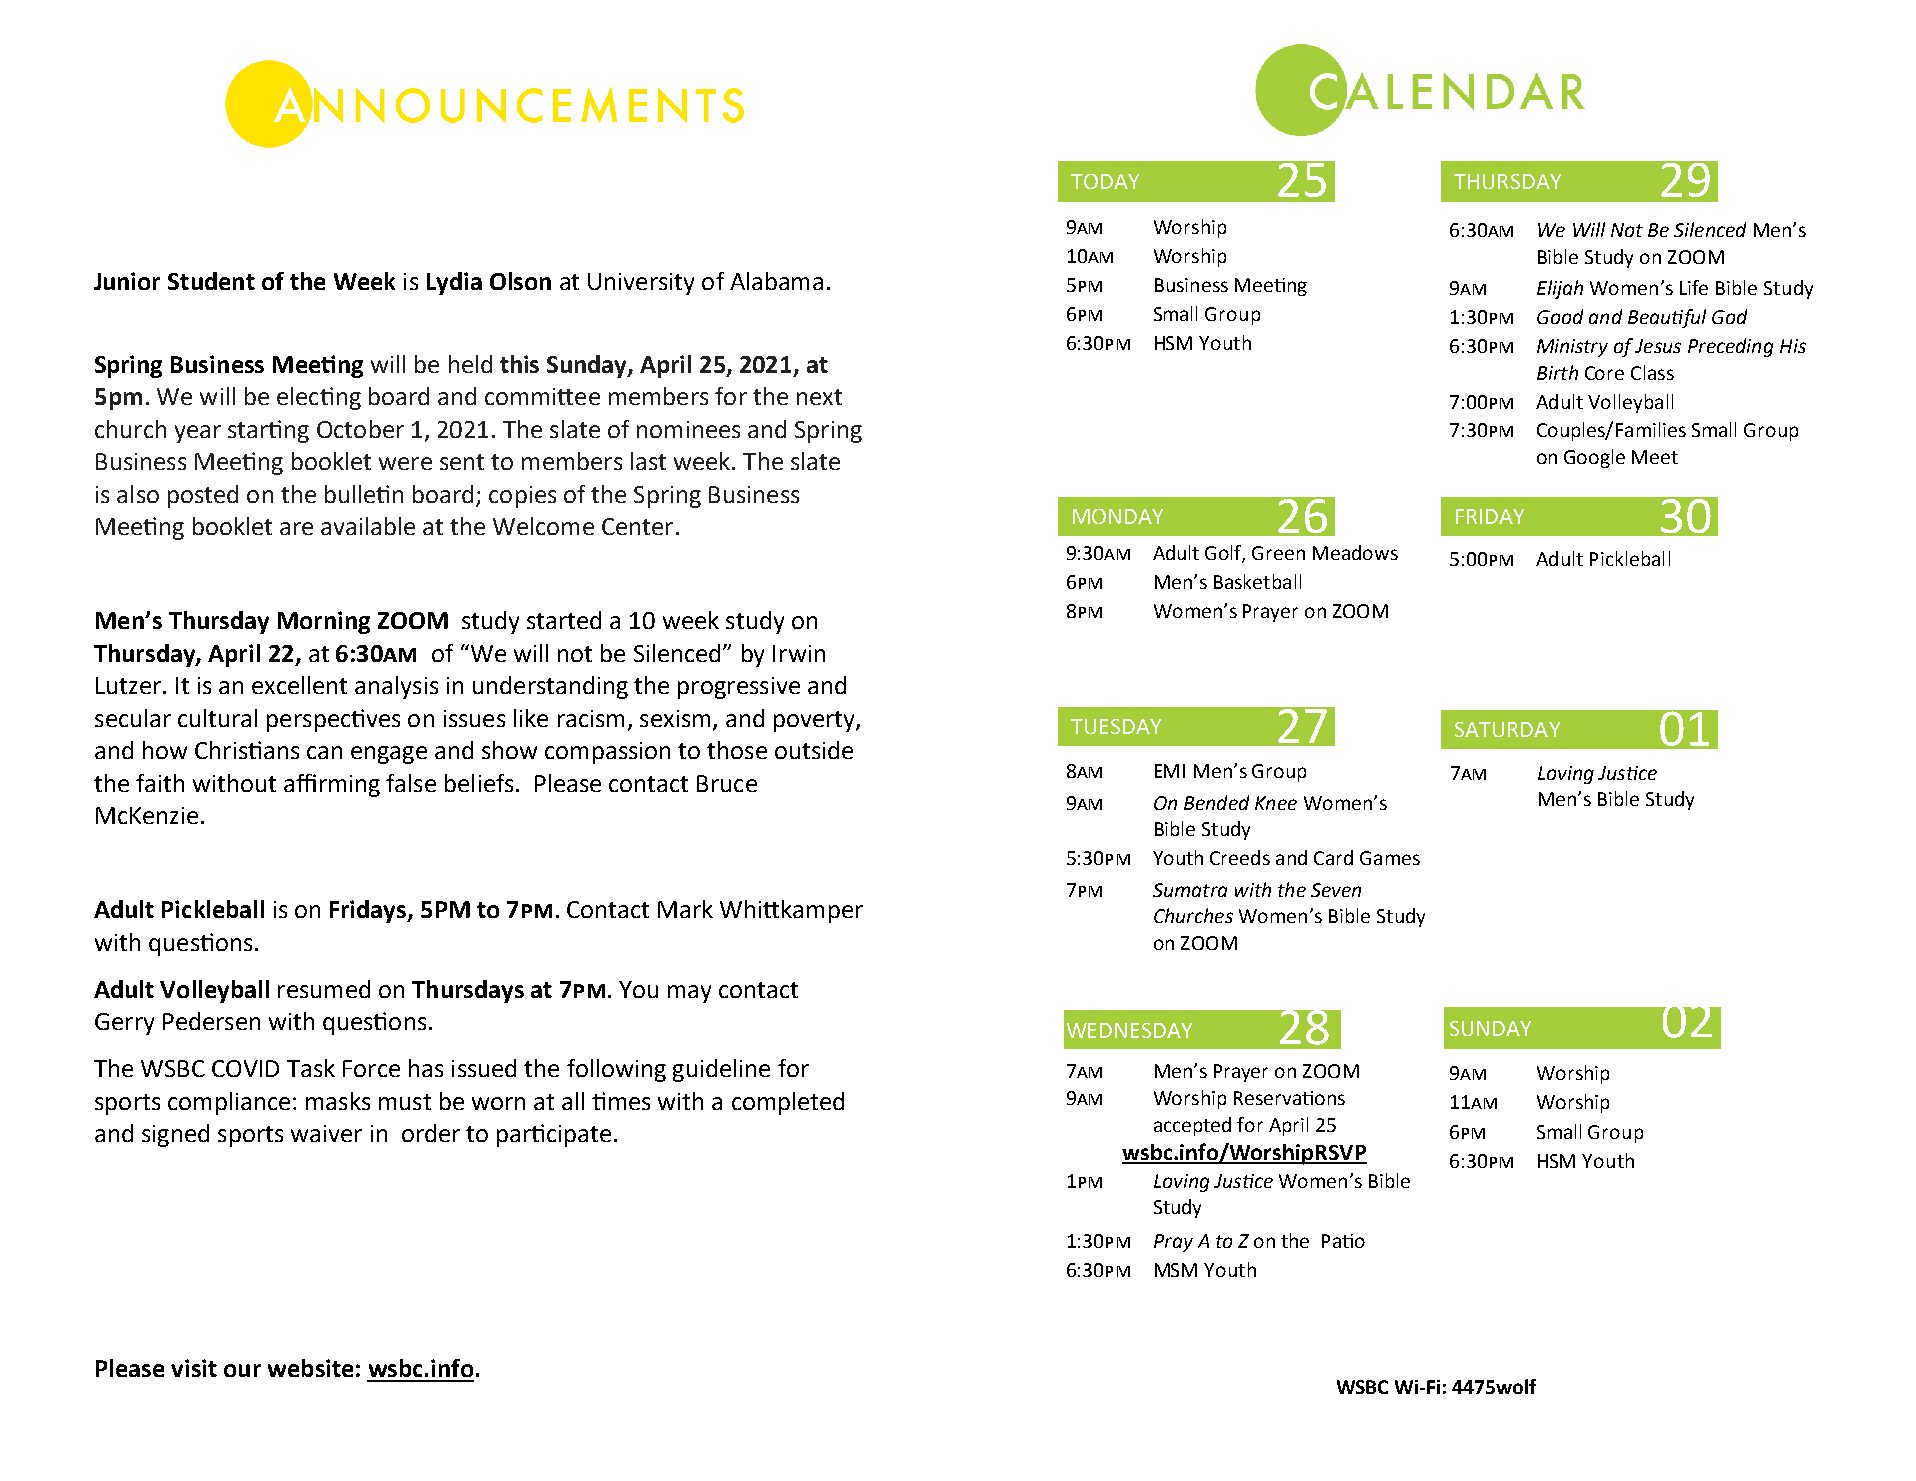 The height and width of the screenshot is (1481, 1916). I want to click on Elijah, so click(1560, 289).
